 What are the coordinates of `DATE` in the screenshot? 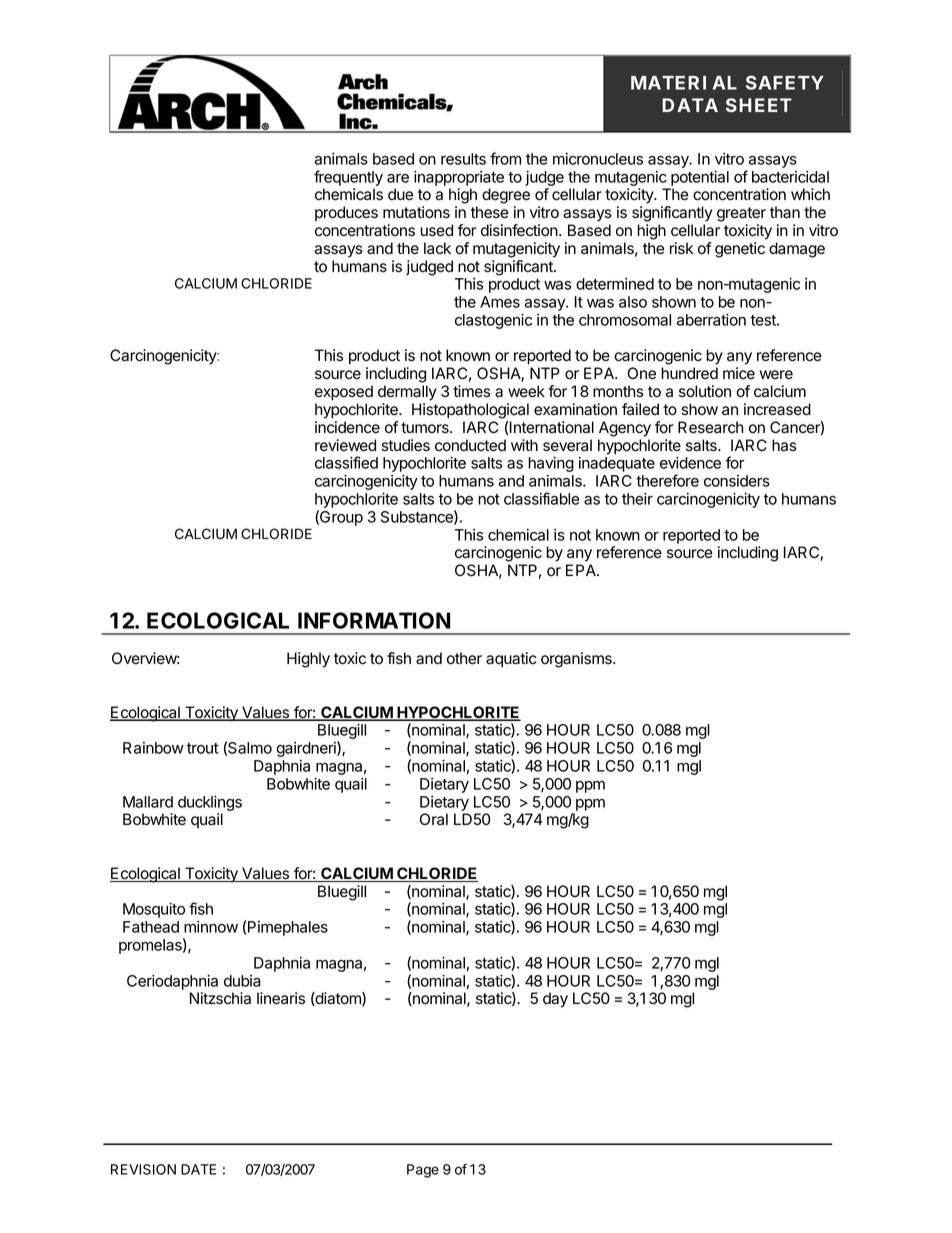 It's located at (198, 1169).
